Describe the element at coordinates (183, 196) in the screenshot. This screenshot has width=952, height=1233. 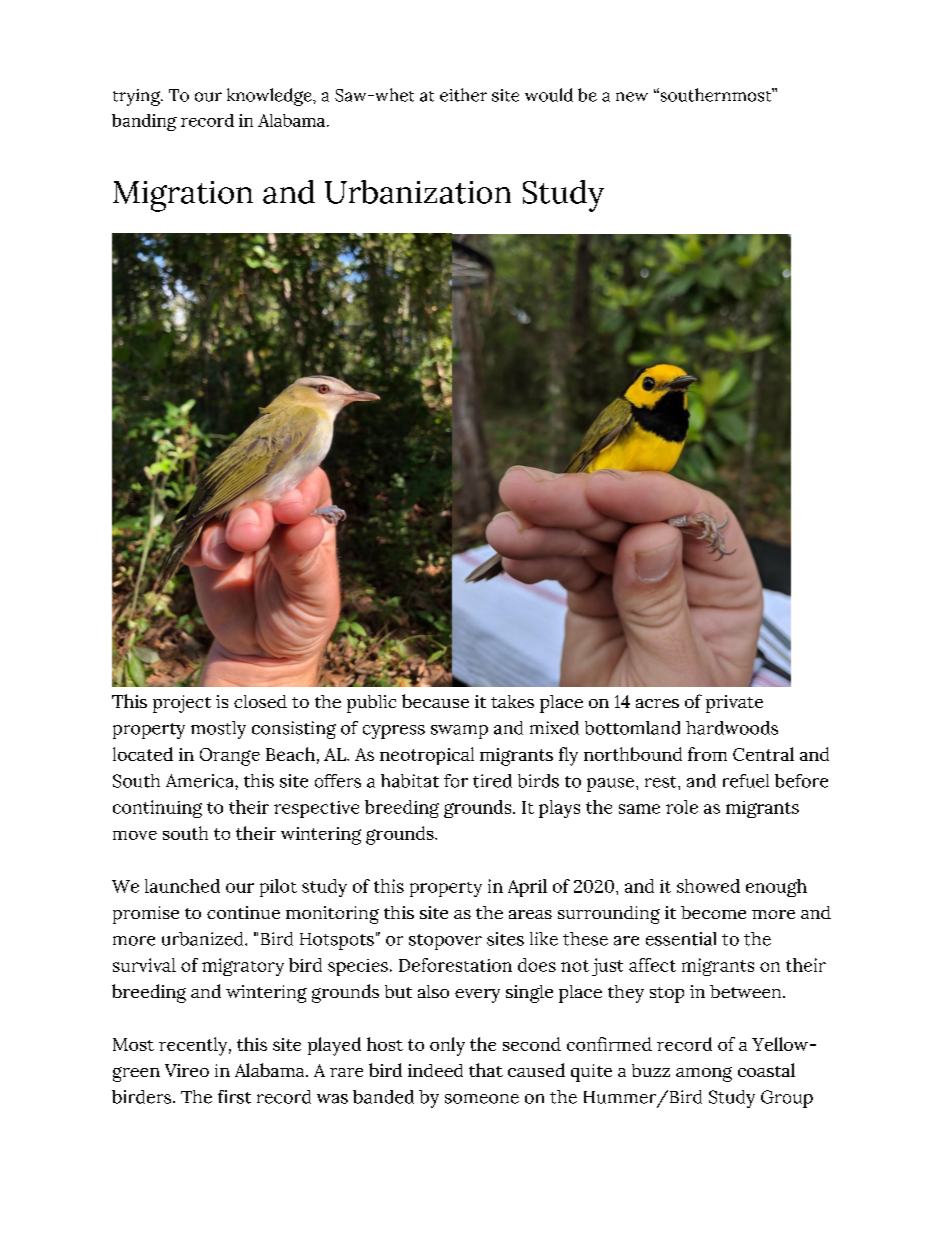
I see `Migration` at that location.
